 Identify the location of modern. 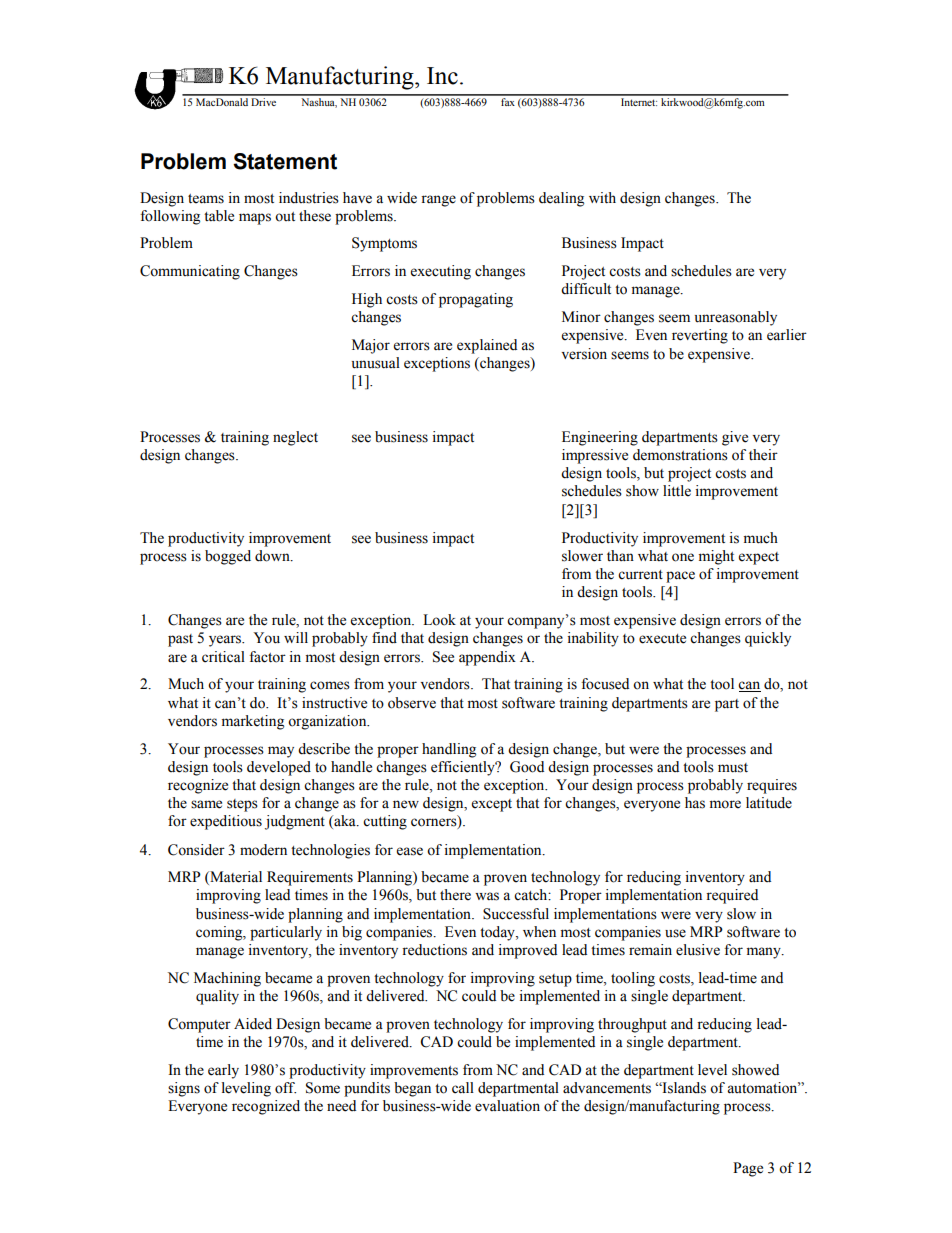
(263, 850).
